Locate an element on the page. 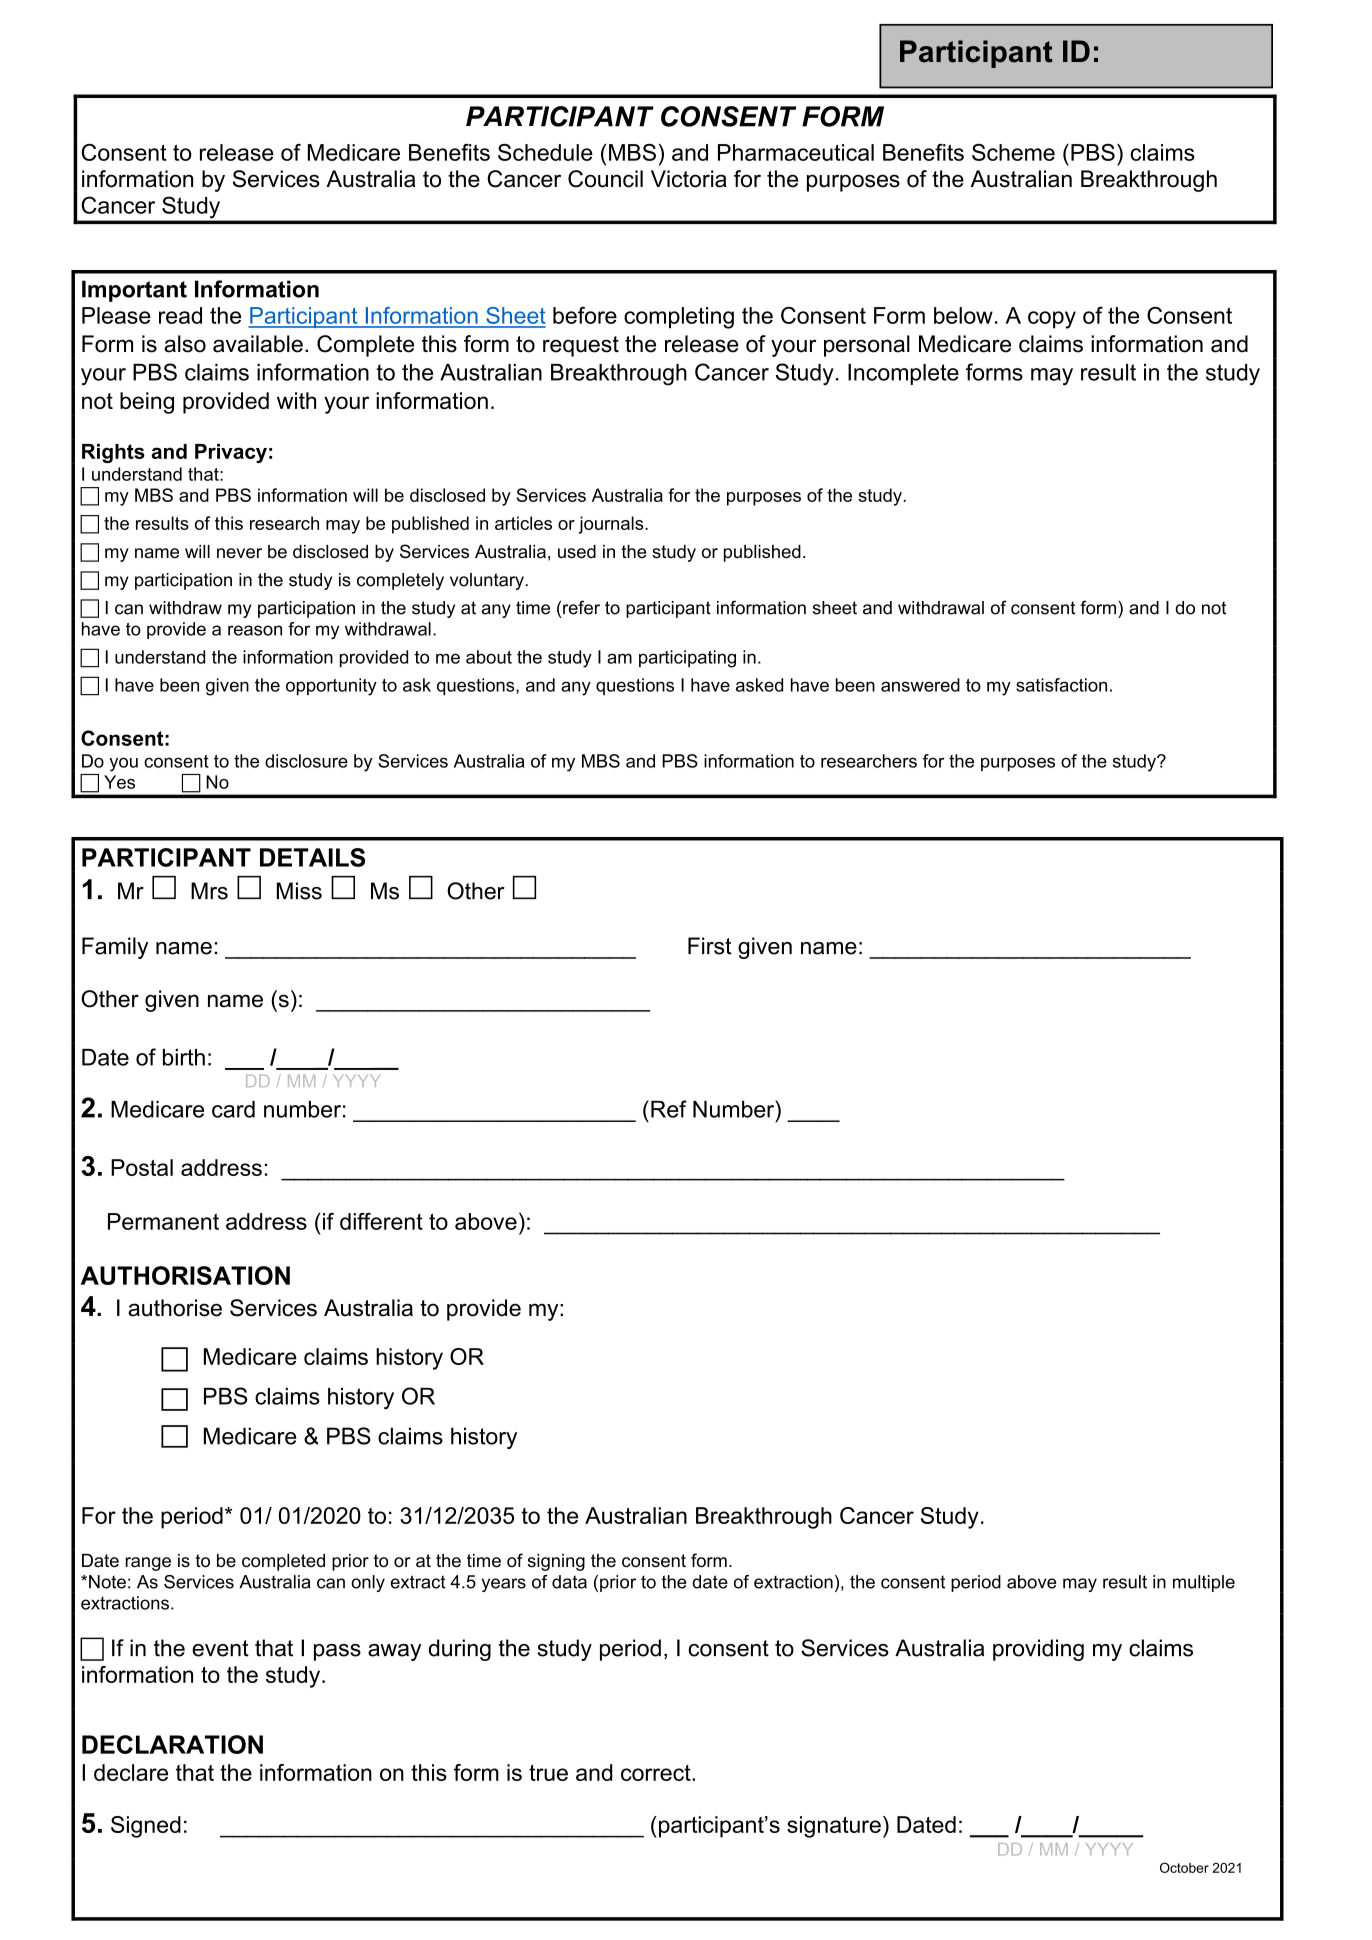 Image resolution: width=1372 pixels, height=1940 pixels. Important is located at coordinates (134, 291).
